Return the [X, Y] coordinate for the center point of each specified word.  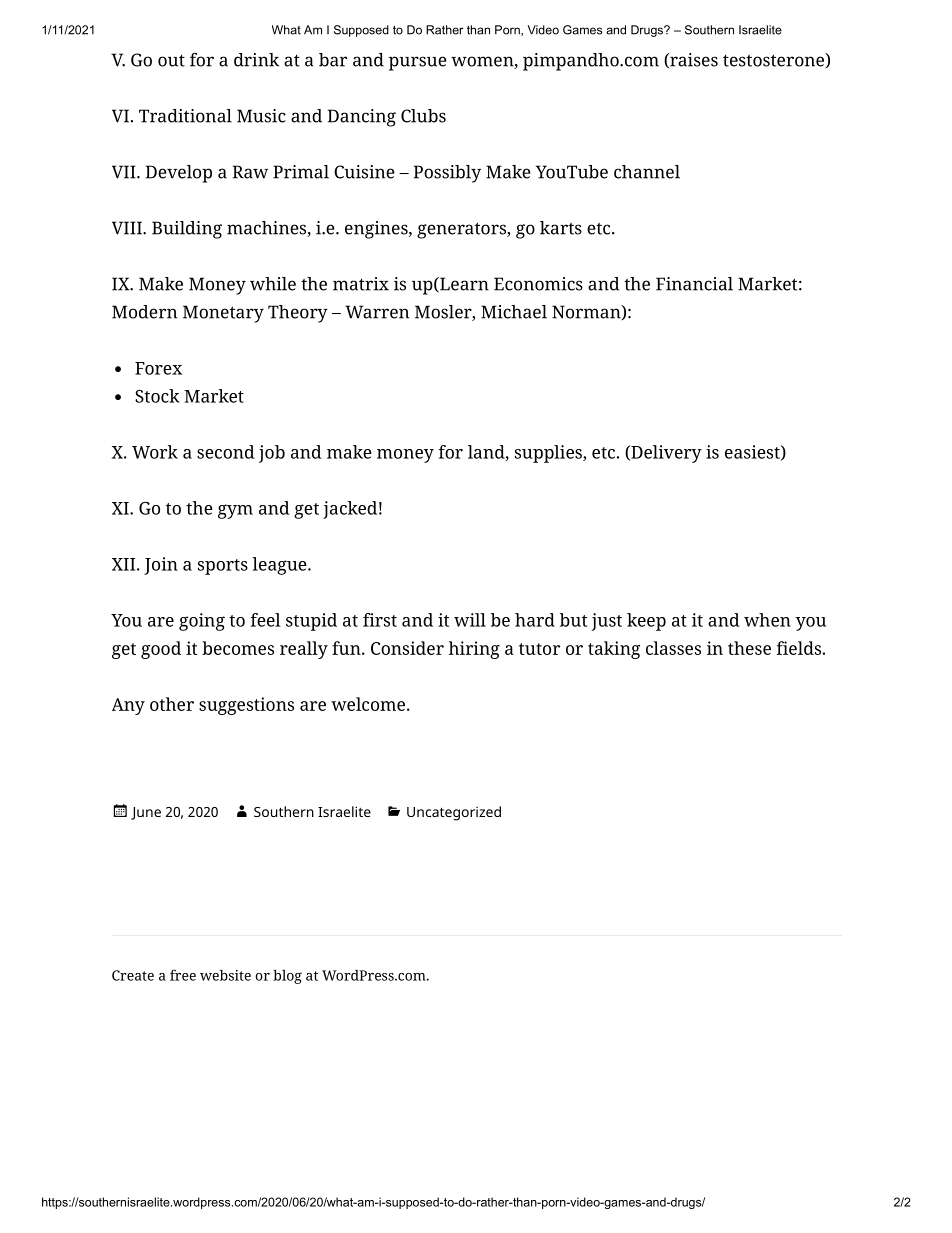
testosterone [774, 60]
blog [287, 977]
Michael [514, 312]
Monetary [223, 314]
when [767, 620]
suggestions [246, 706]
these [749, 648]
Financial [694, 284]
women [483, 62]
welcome [368, 704]
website [225, 975]
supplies [549, 454]
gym [235, 511]
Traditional [185, 116]
